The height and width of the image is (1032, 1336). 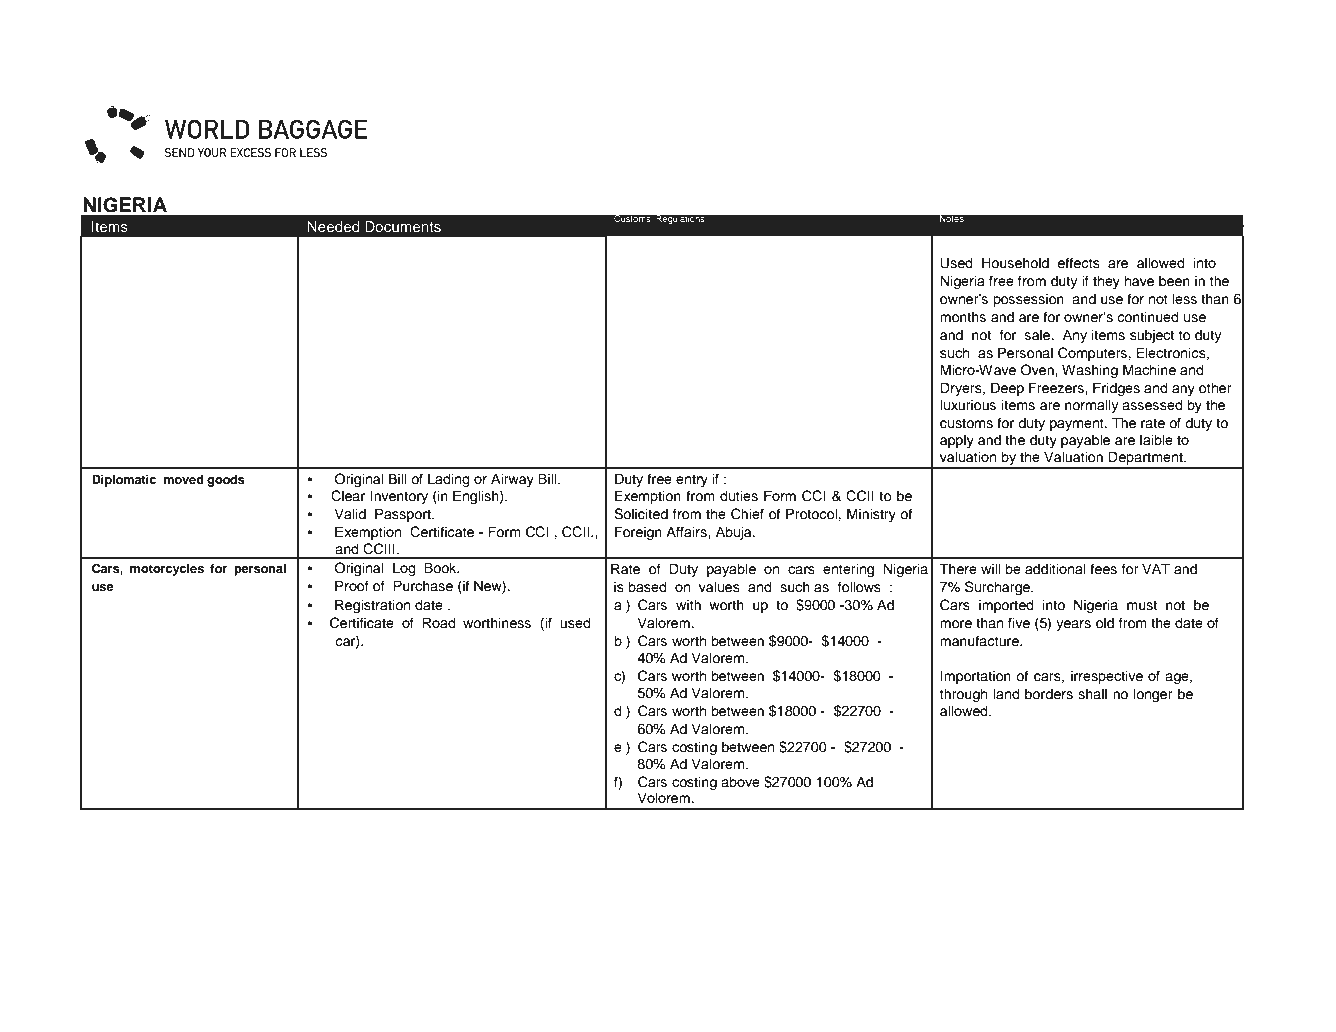 What do you see at coordinates (333, 227) in the image?
I see `Needed` at bounding box center [333, 227].
